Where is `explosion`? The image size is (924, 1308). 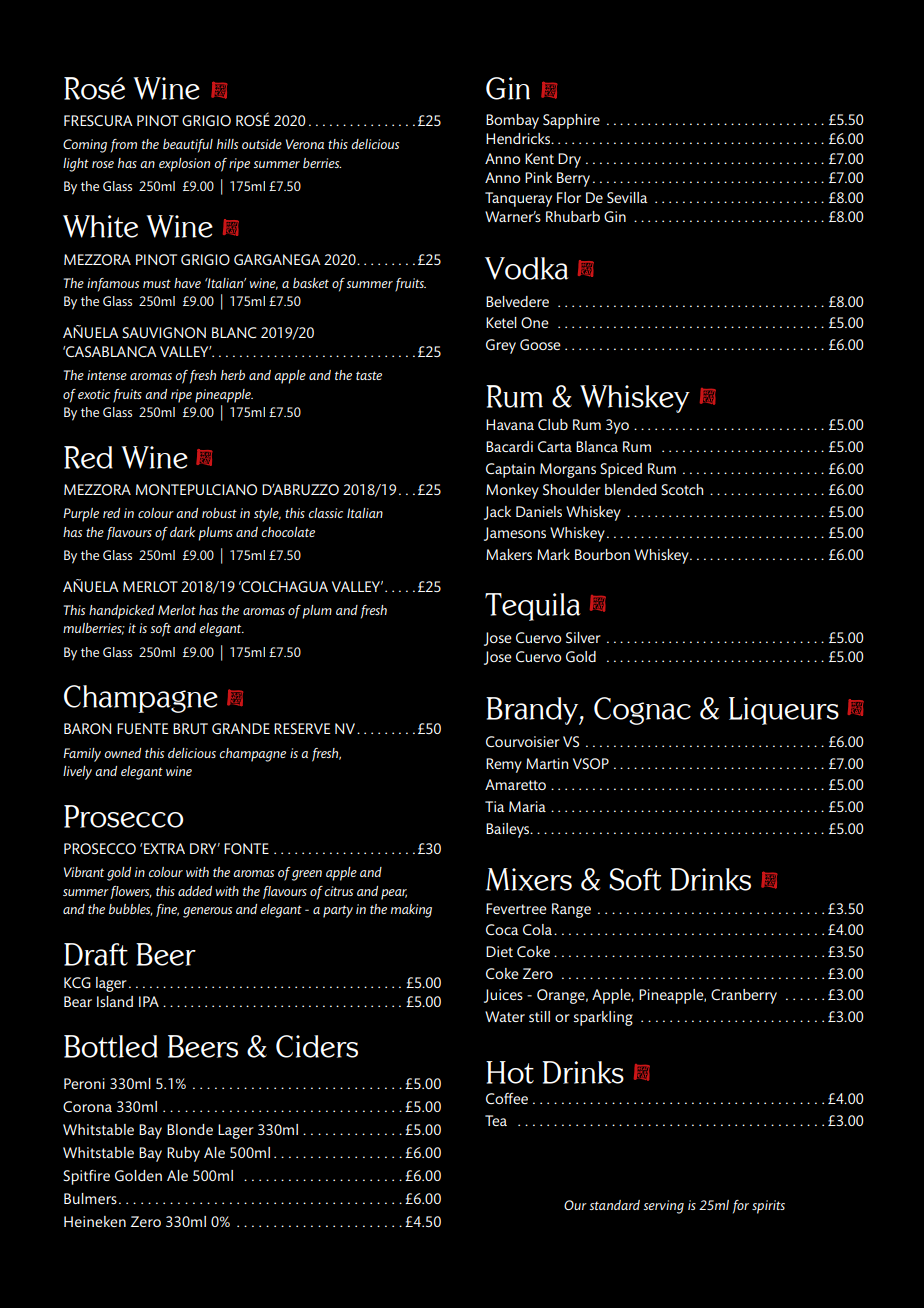
explosion is located at coordinates (184, 165).
